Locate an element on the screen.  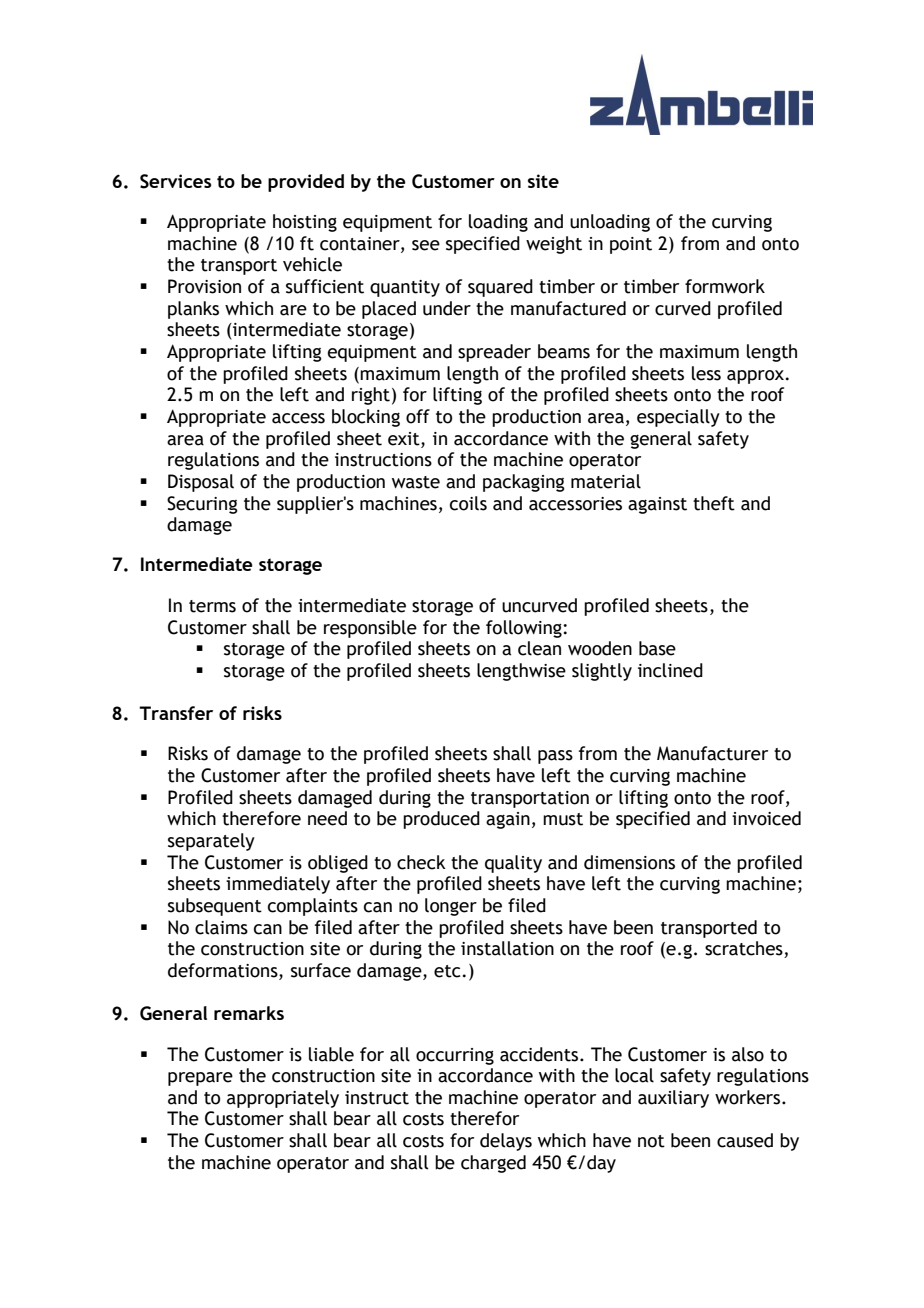
inclined is located at coordinates (670, 670).
